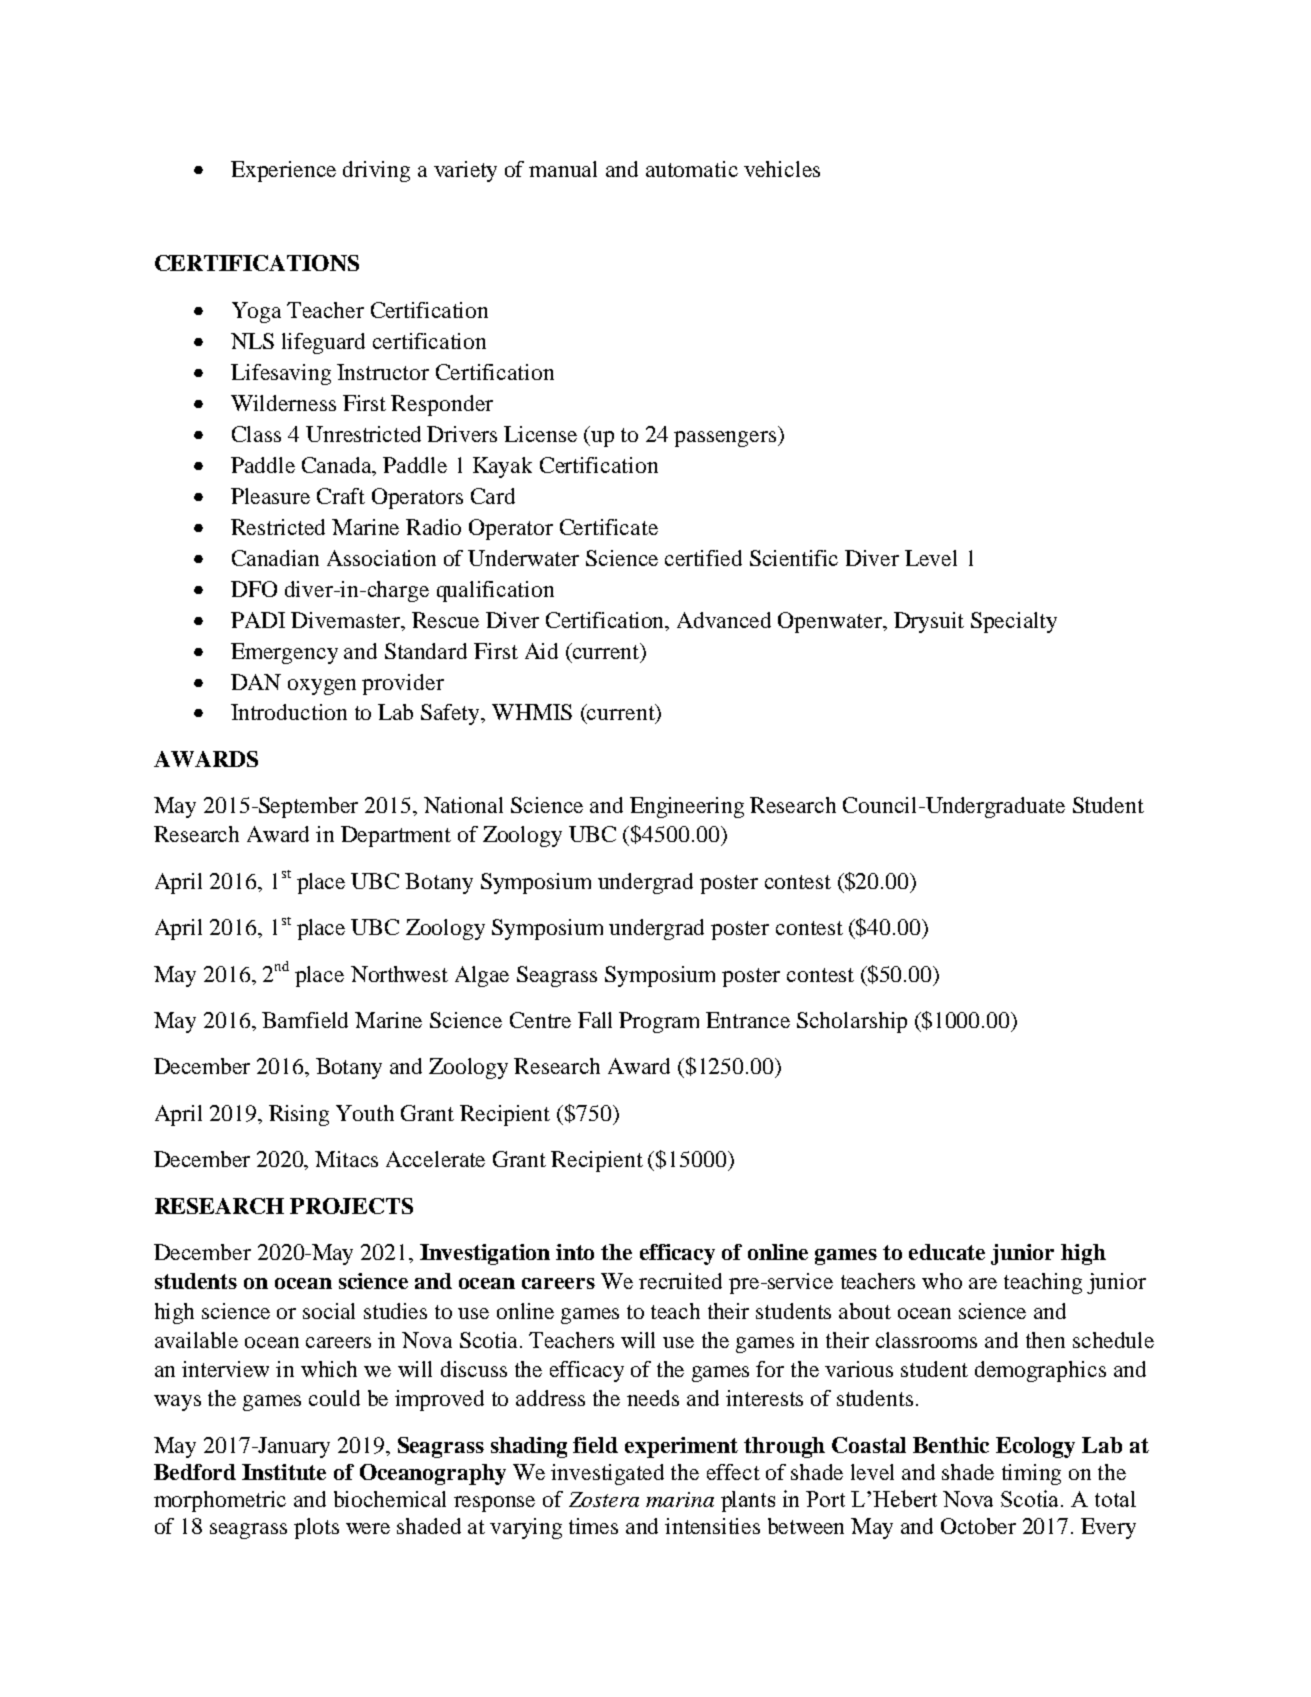 The height and width of the document is (1697, 1311). What do you see at coordinates (724, 620) in the document?
I see `Advanced` at bounding box center [724, 620].
